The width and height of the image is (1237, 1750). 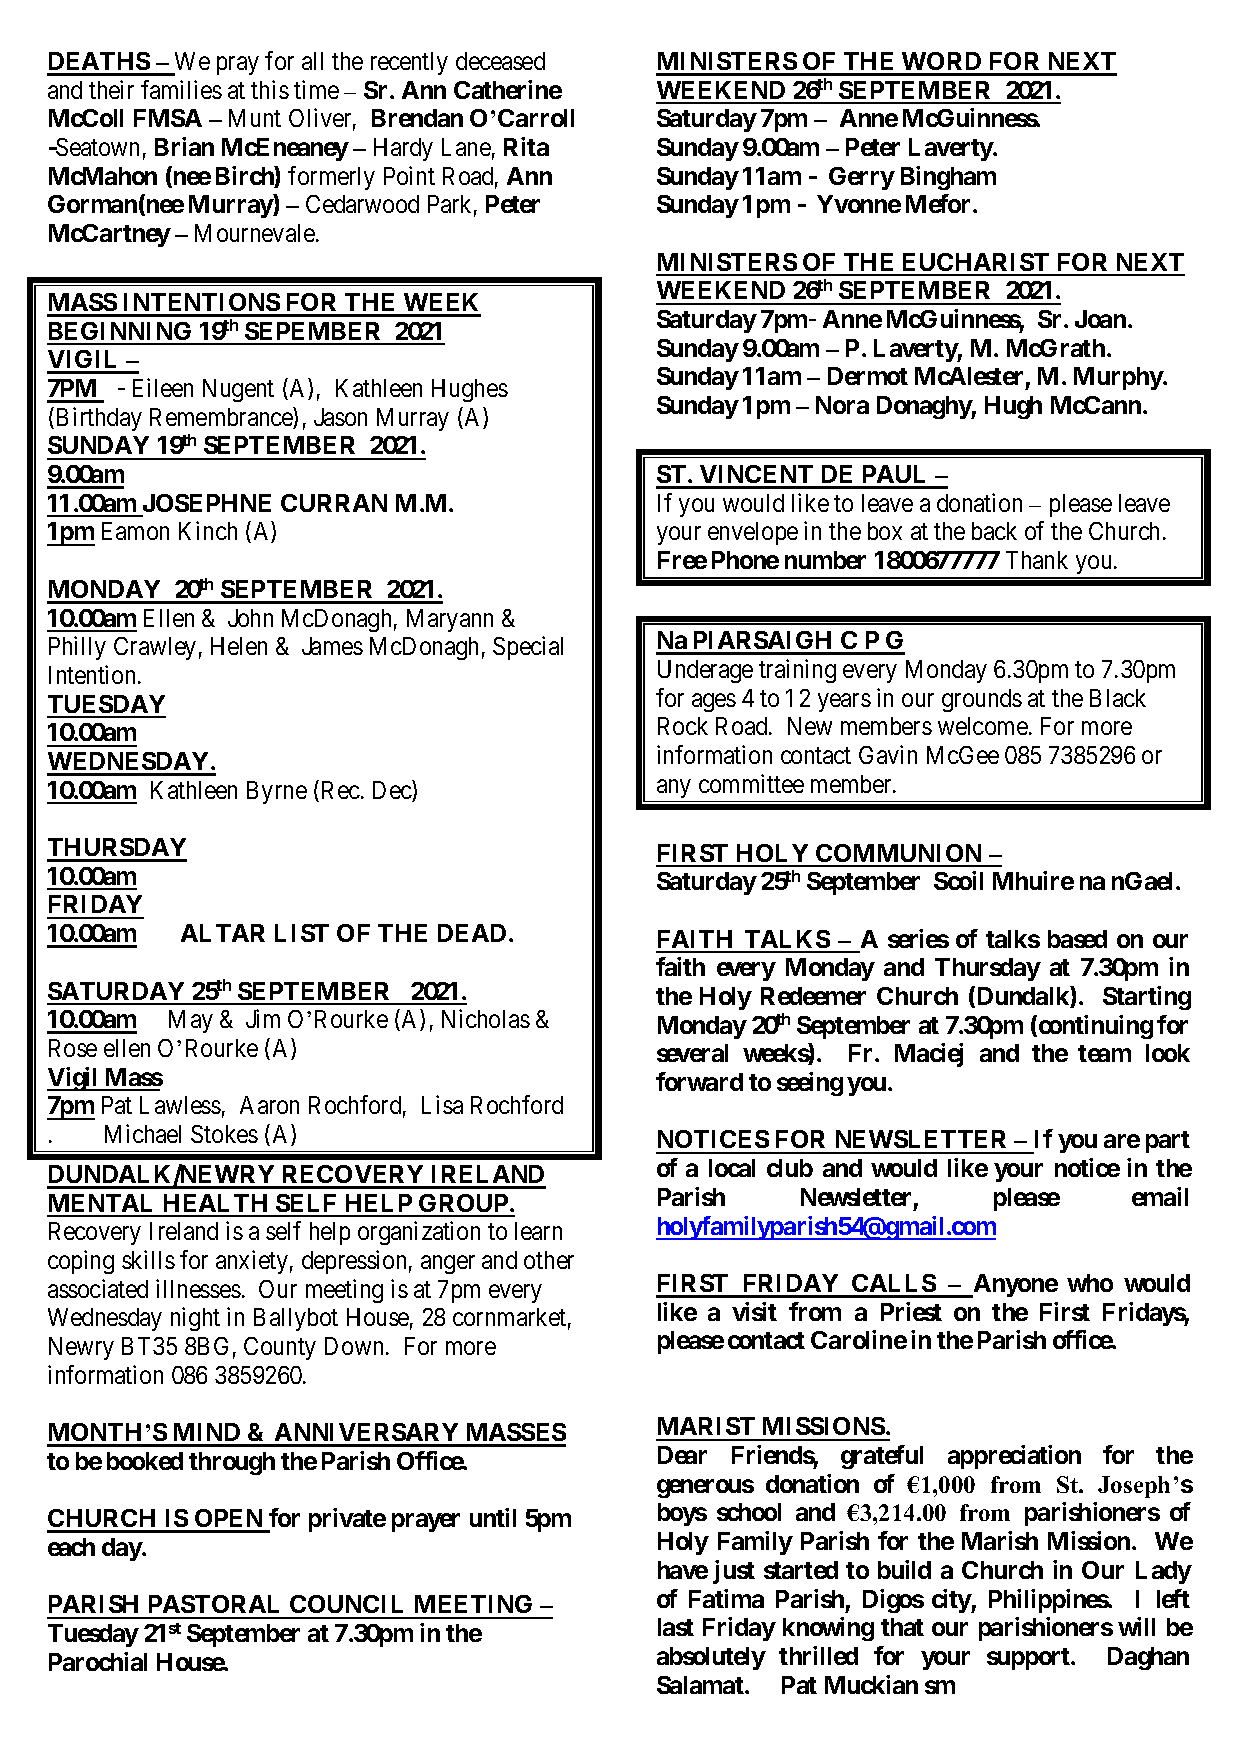 I want to click on support, so click(x=1029, y=1659).
